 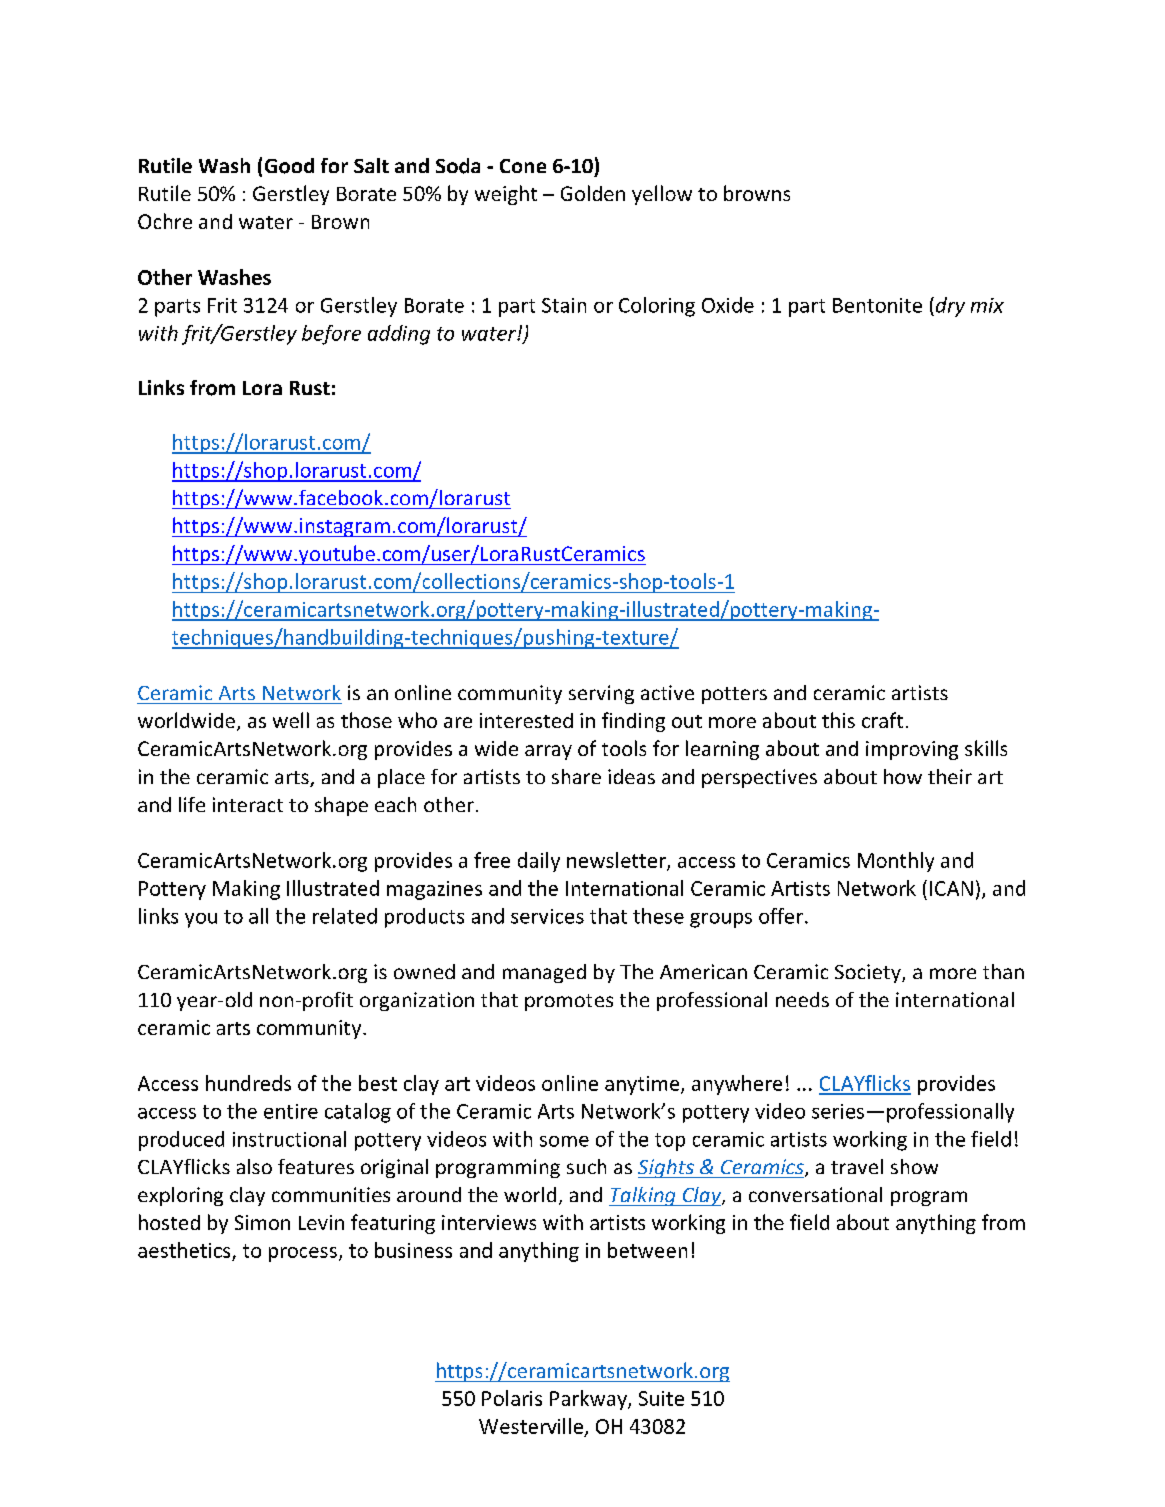 I want to click on share, so click(x=576, y=776).
